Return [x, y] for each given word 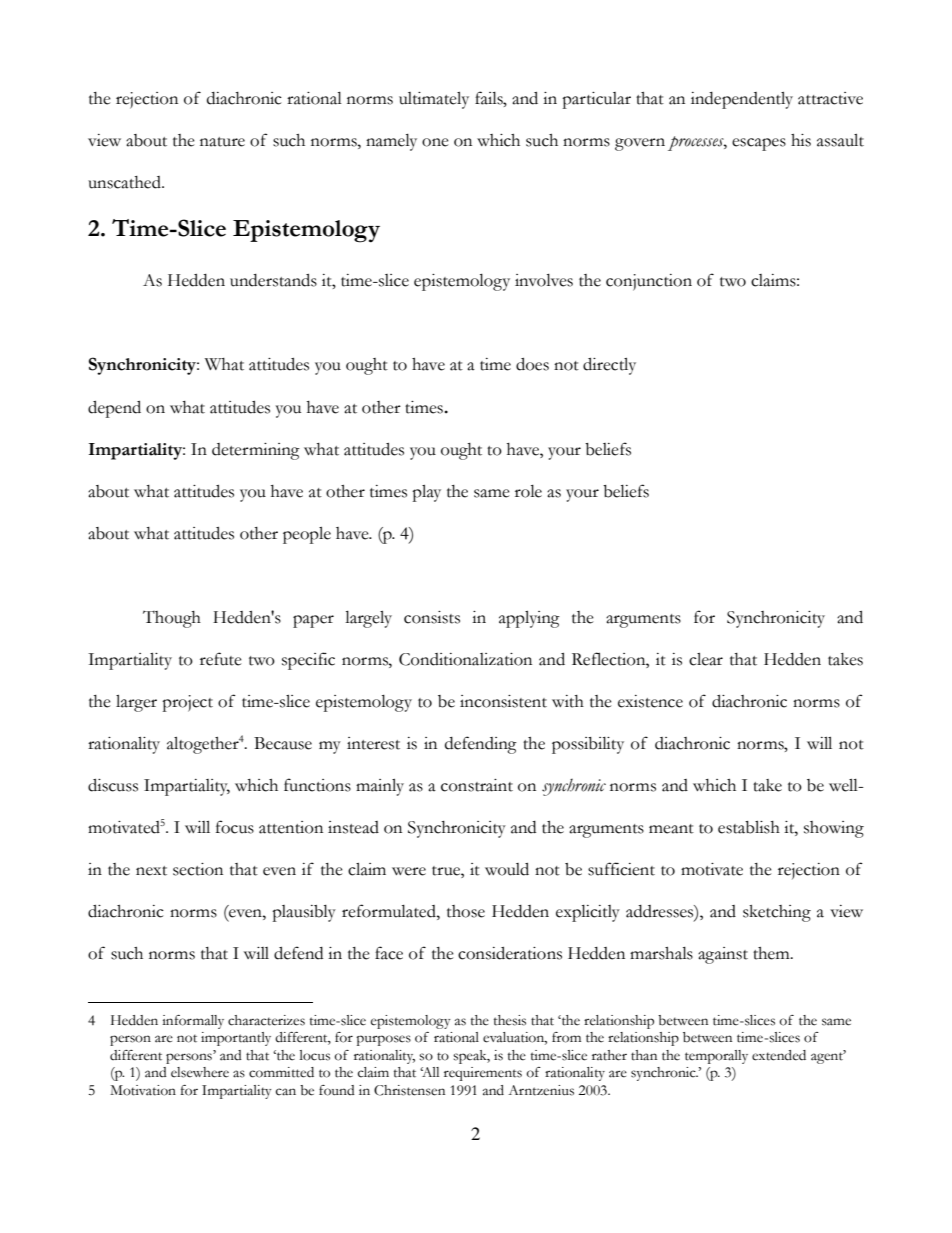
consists [432, 617]
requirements [483, 1074]
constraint [477, 785]
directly [609, 366]
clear [706, 659]
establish [749, 827]
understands [273, 280]
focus [235, 827]
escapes [759, 144]
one [435, 142]
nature [222, 142]
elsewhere [200, 1072]
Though [172, 619]
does [532, 364]
